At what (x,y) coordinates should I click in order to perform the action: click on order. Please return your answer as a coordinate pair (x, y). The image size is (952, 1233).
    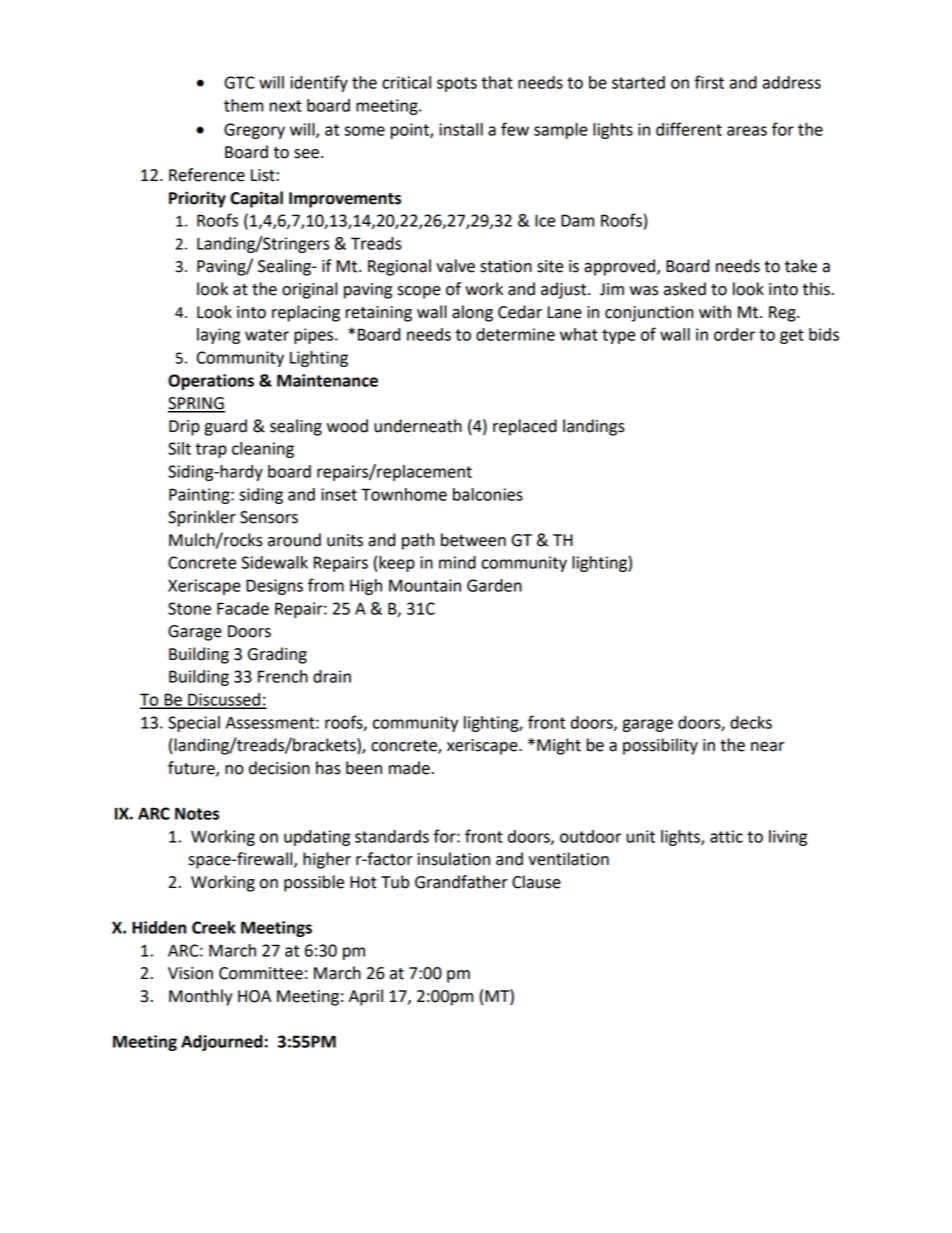
    Looking at the image, I should click on (734, 334).
